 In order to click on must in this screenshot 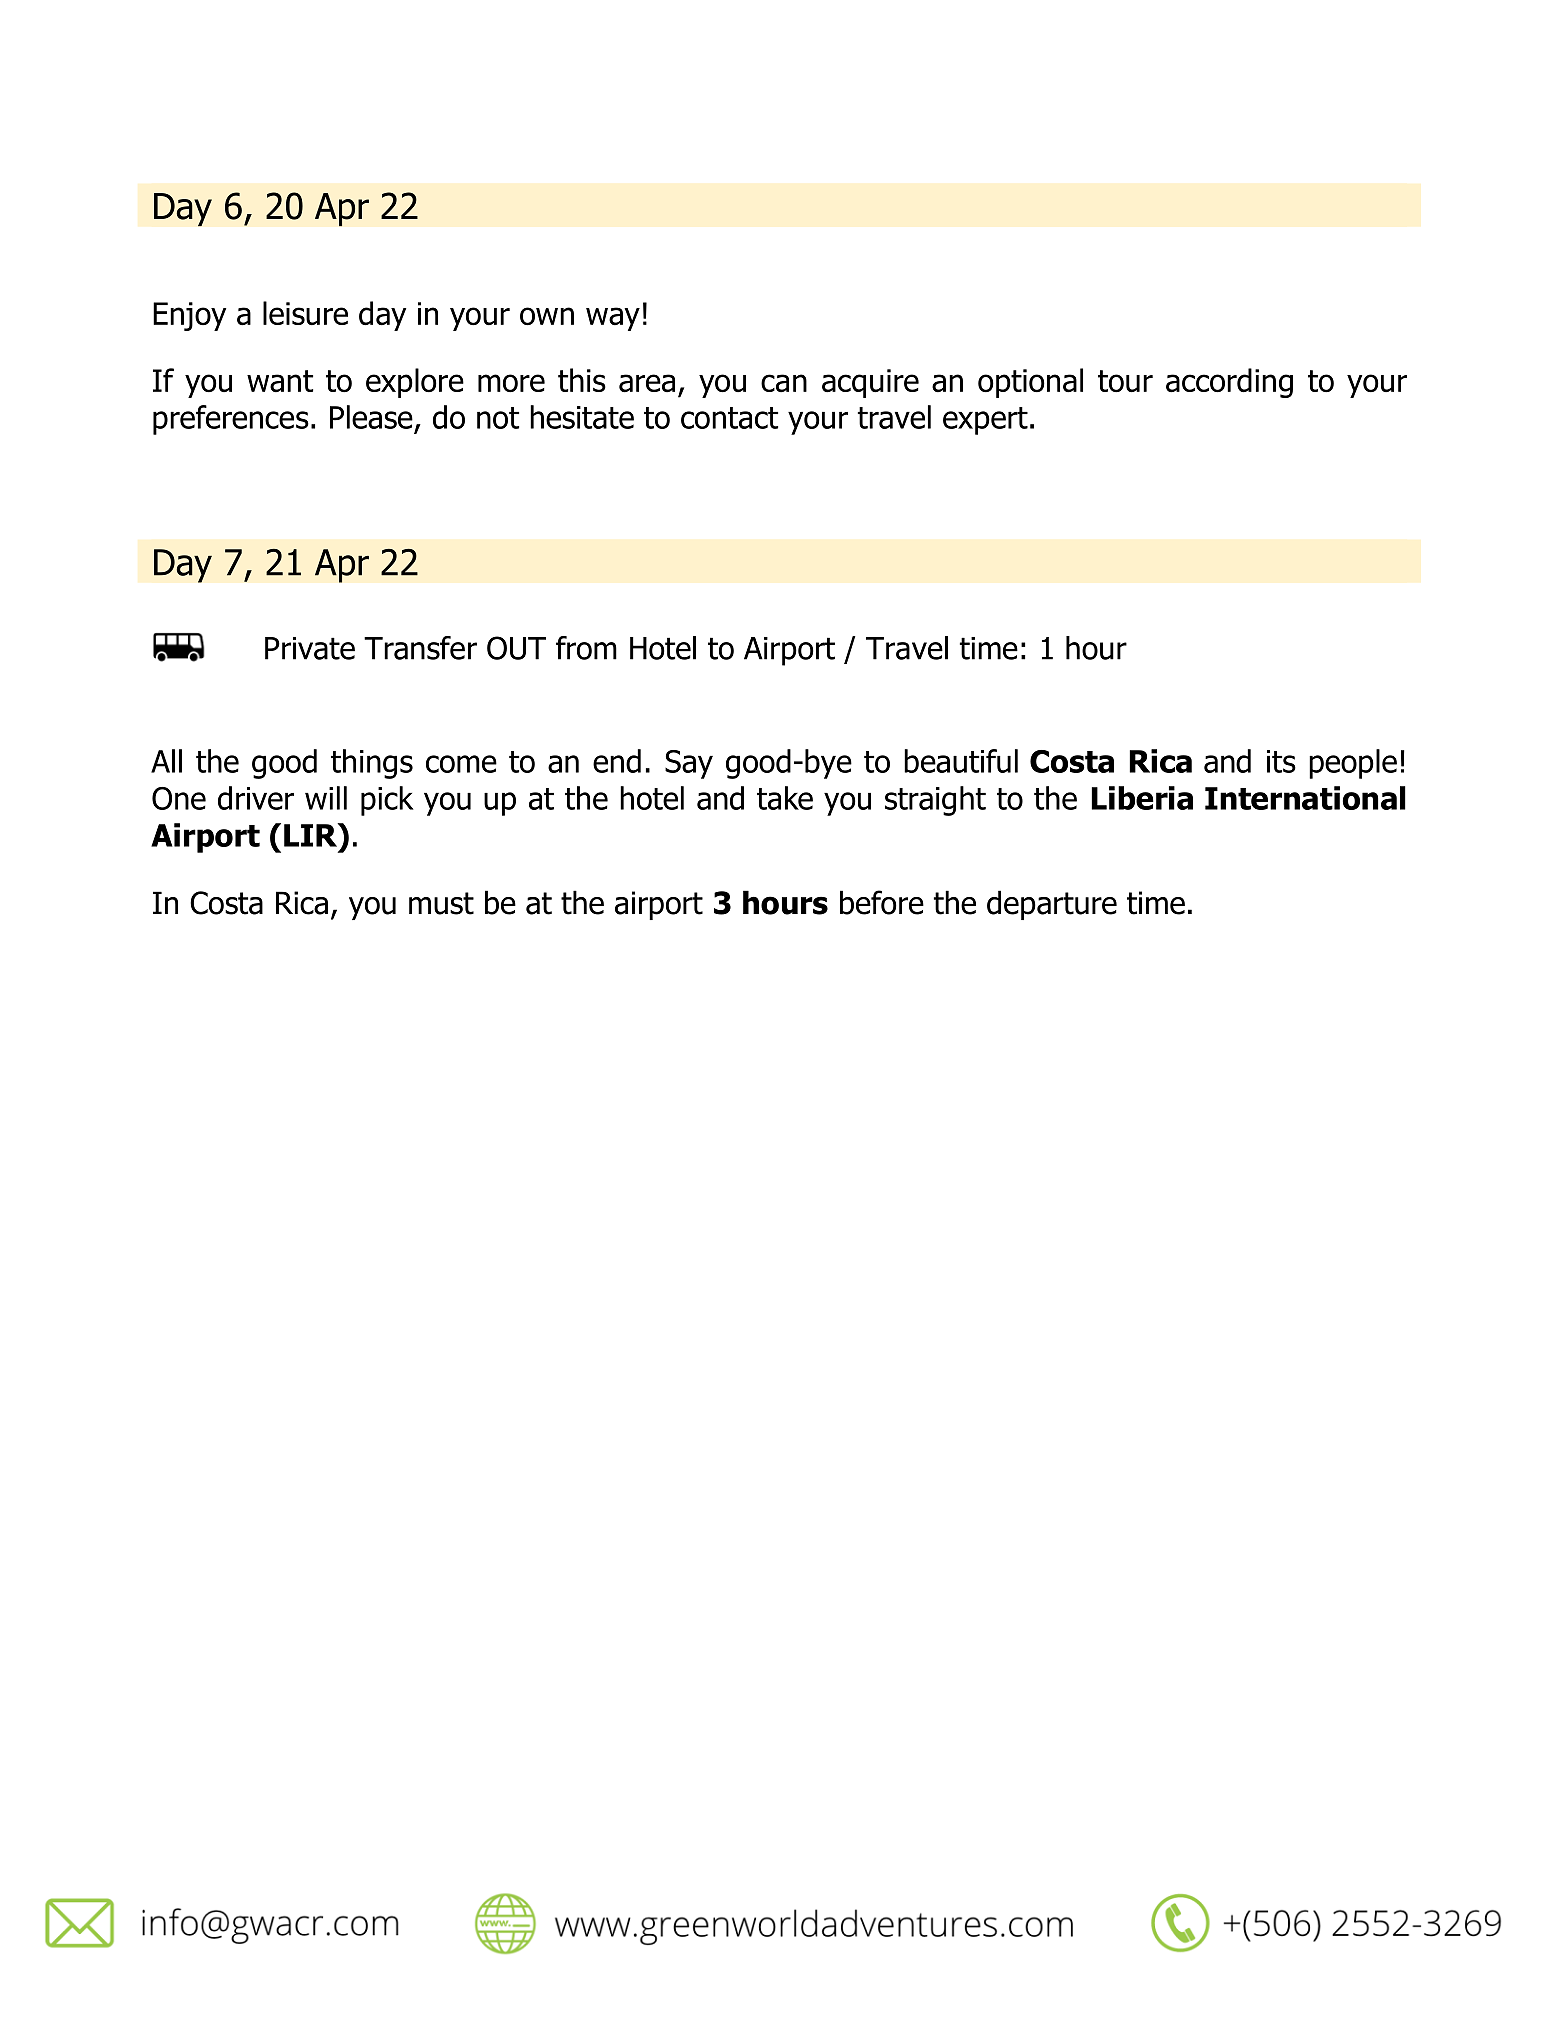, I will do `click(441, 903)`.
